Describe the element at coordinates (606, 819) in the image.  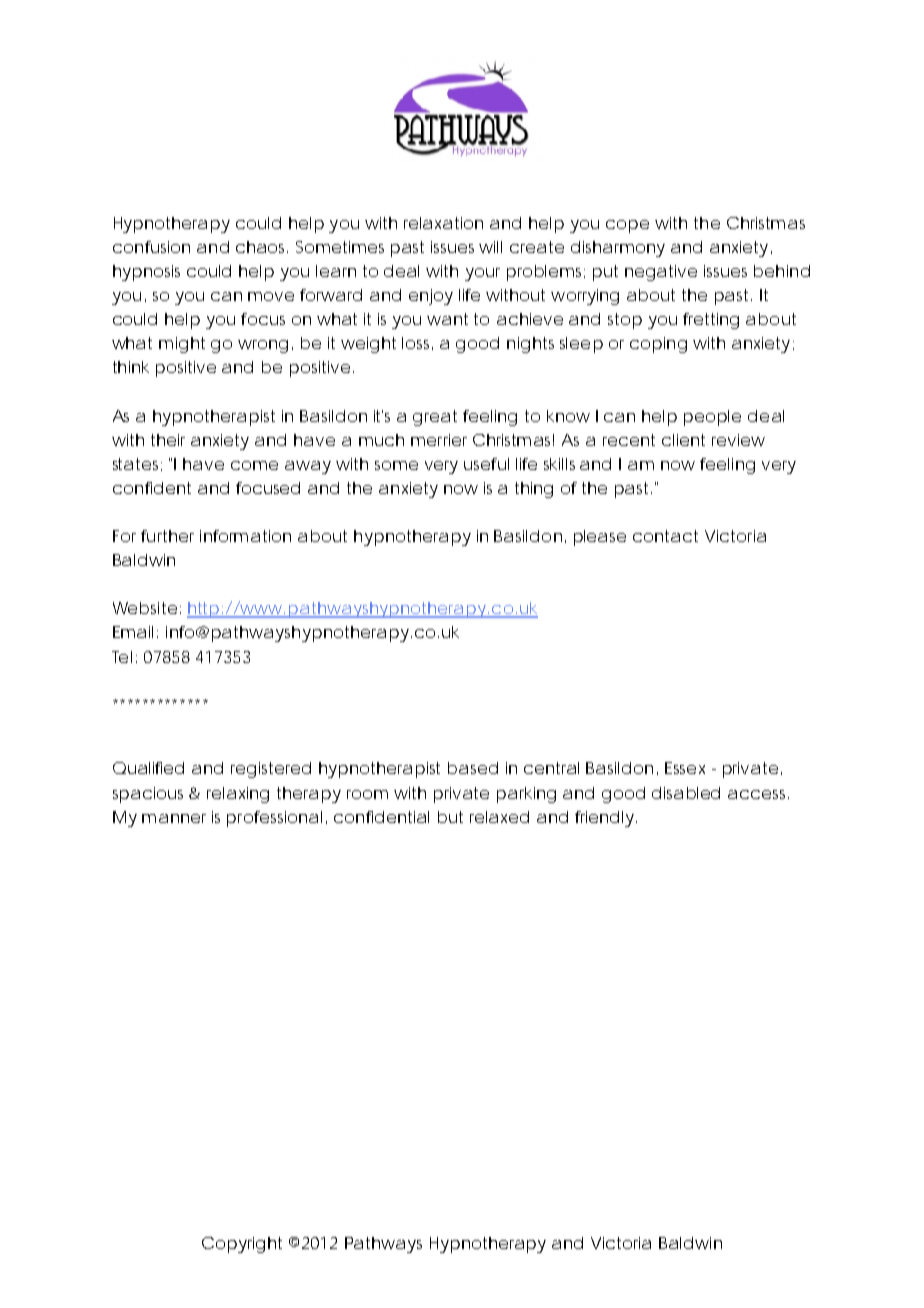
I see `friendly` at that location.
